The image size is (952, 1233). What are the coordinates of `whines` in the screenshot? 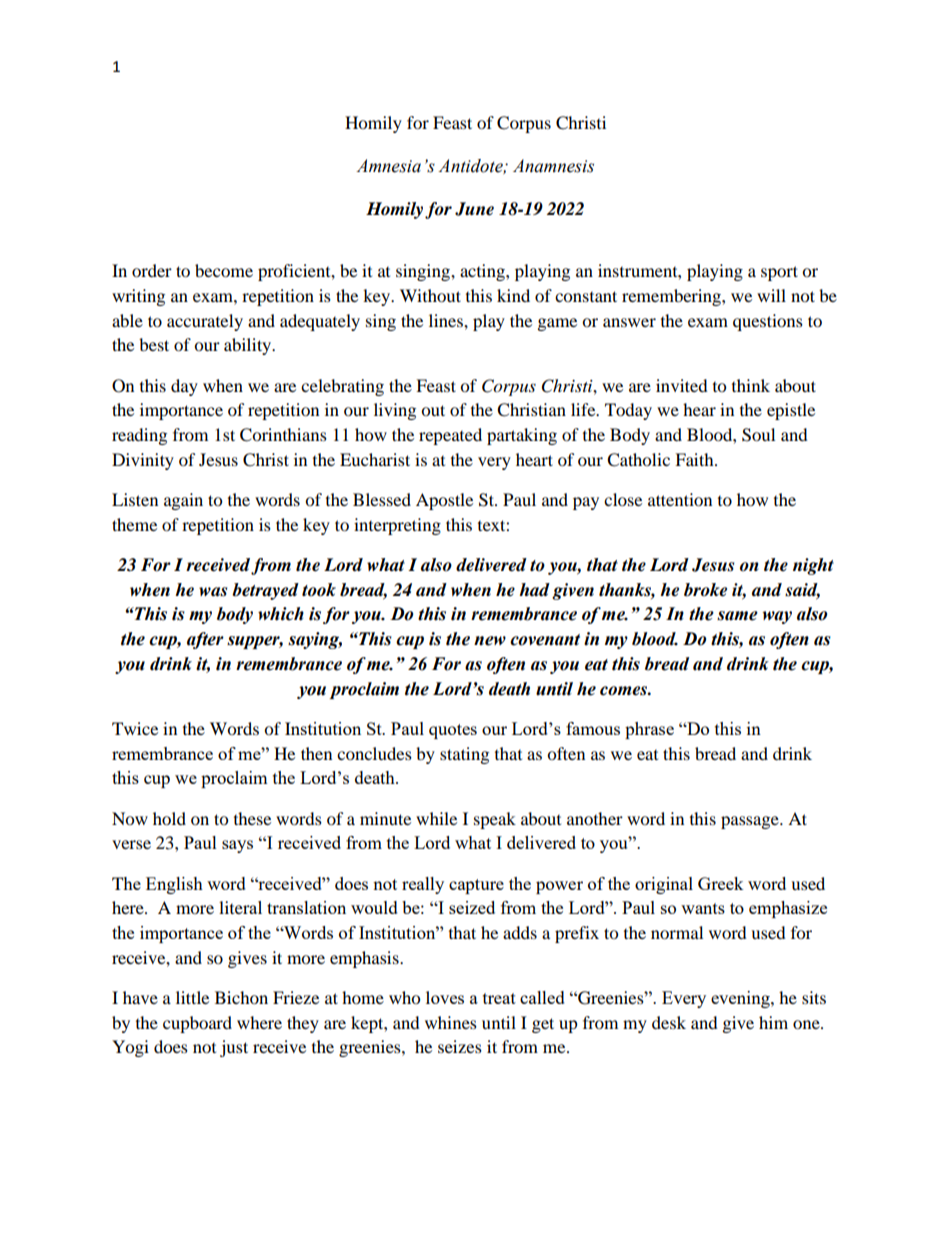 It's located at (451, 1022).
